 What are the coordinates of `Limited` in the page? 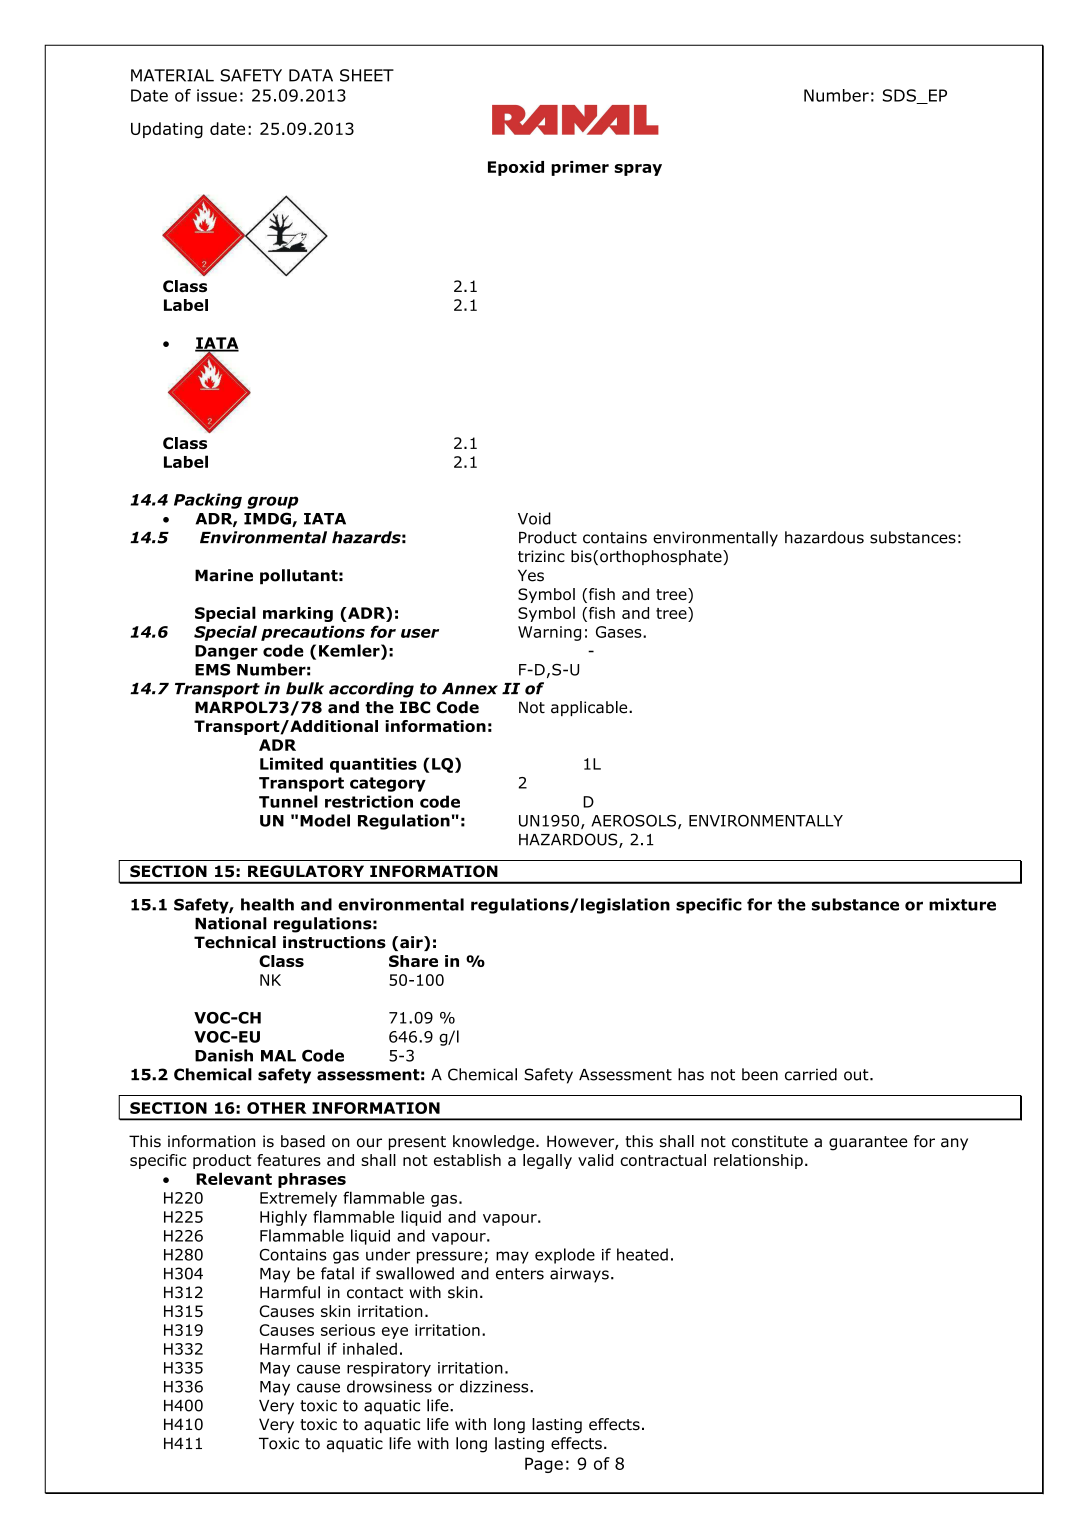 It's located at (291, 763).
